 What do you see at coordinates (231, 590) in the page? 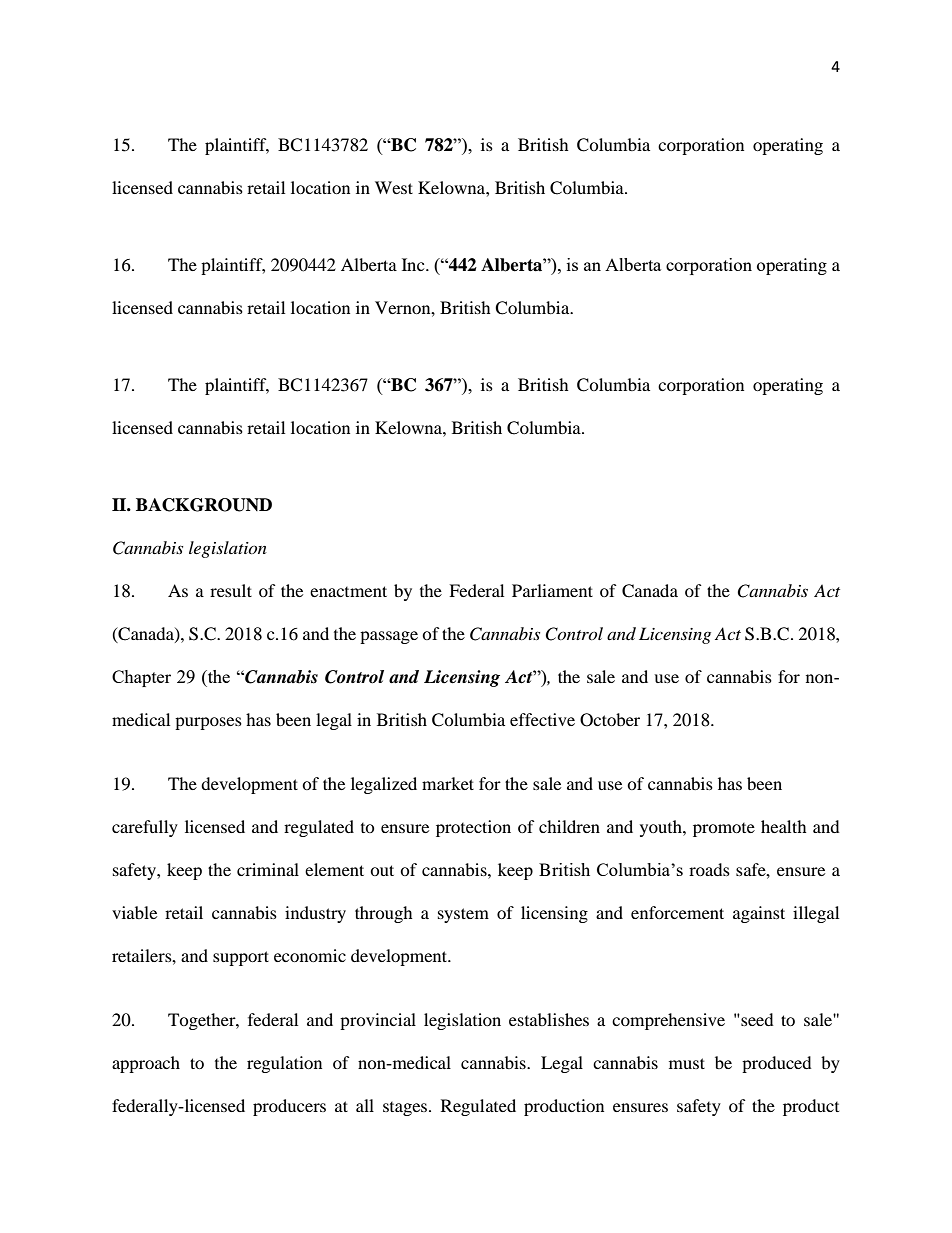
I see `result` at bounding box center [231, 590].
